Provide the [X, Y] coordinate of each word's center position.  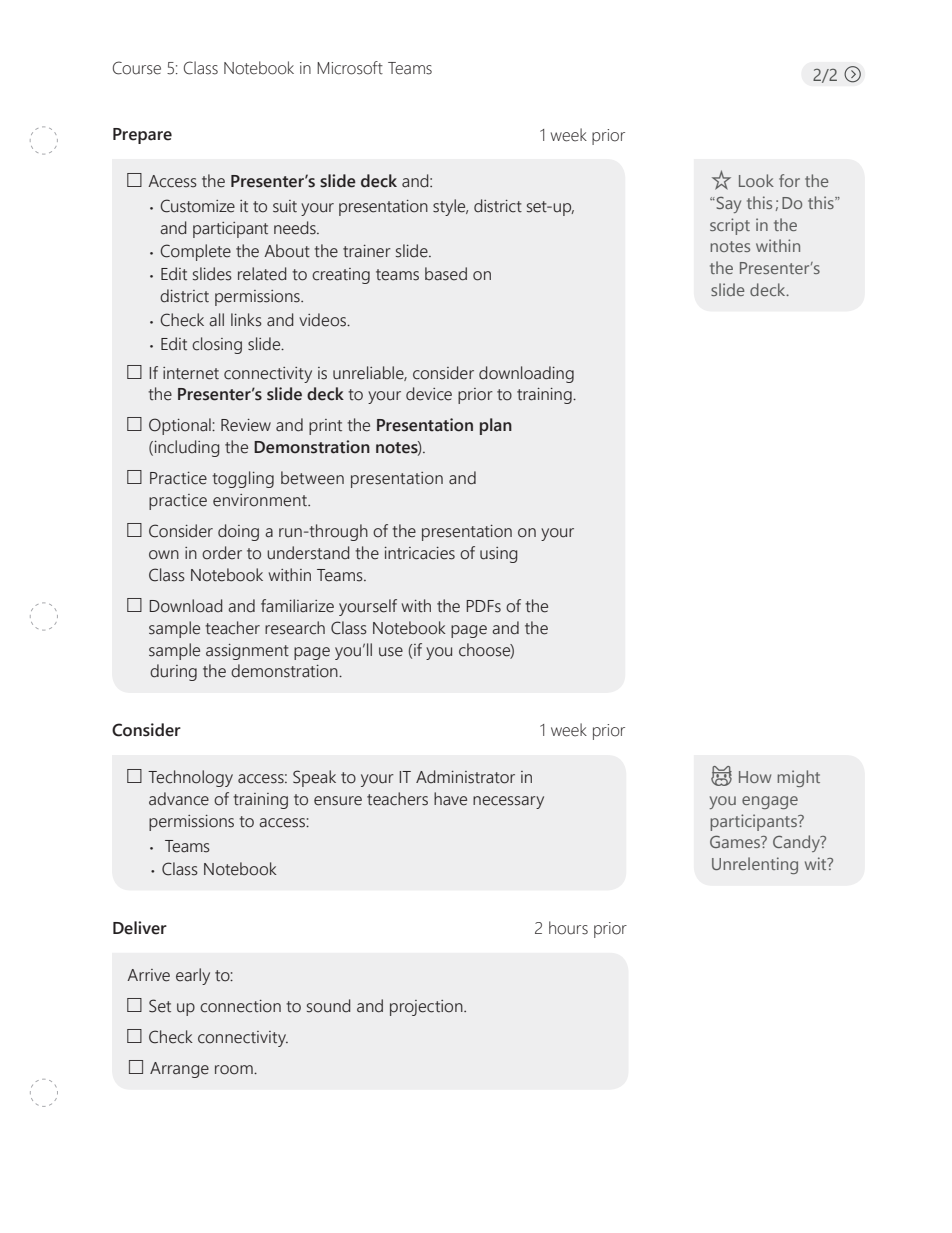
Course [137, 68]
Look [756, 180]
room [235, 1070]
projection [427, 1008]
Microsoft [350, 68]
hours [568, 928]
